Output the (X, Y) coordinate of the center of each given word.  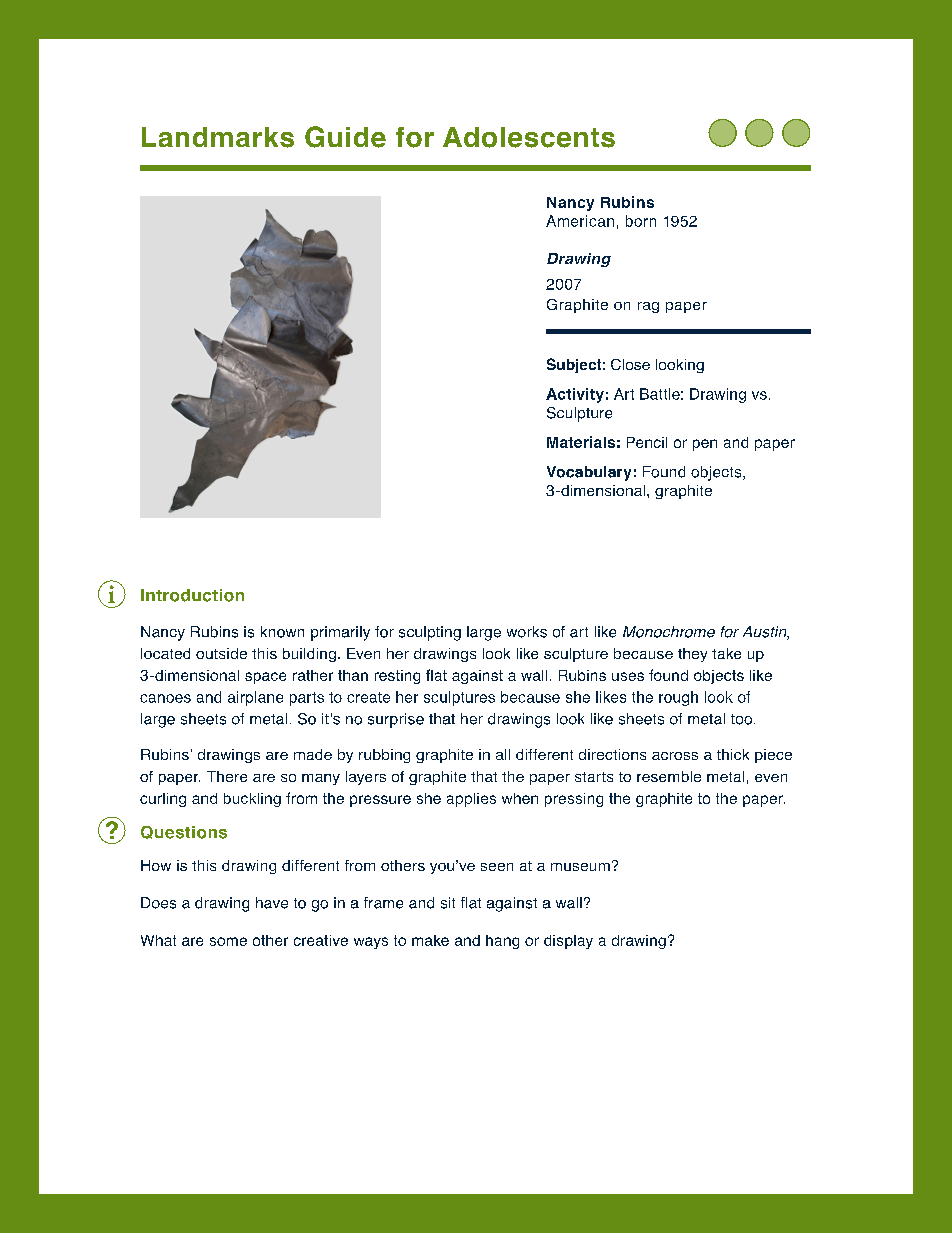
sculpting (430, 633)
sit (448, 903)
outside (221, 653)
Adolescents (529, 137)
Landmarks (218, 137)
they (692, 655)
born (641, 221)
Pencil (647, 442)
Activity (575, 395)
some (228, 941)
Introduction (192, 595)
